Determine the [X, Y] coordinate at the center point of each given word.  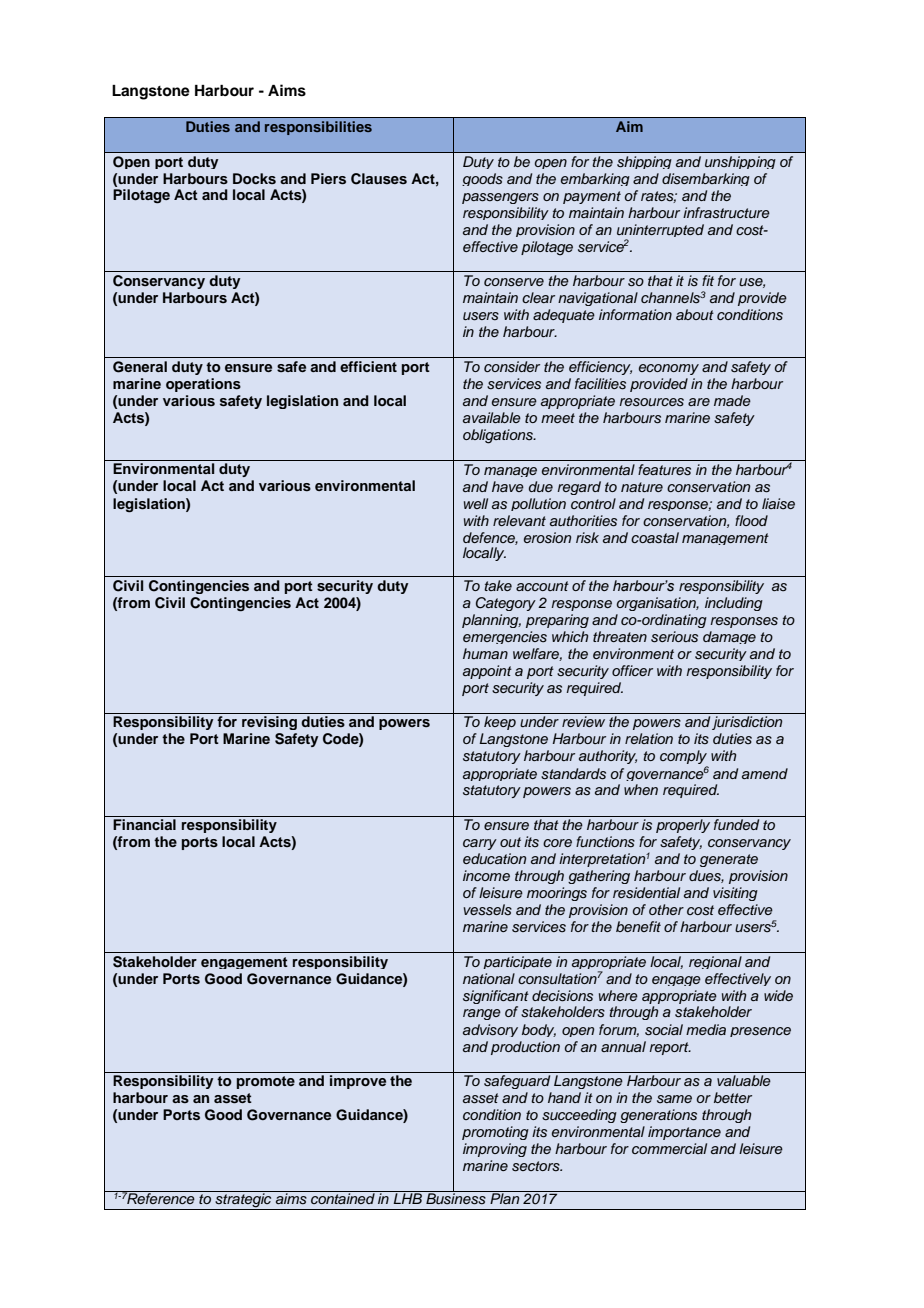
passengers [500, 198]
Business [456, 1198]
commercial [669, 1148]
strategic [243, 1200]
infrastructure [726, 213]
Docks [254, 178]
